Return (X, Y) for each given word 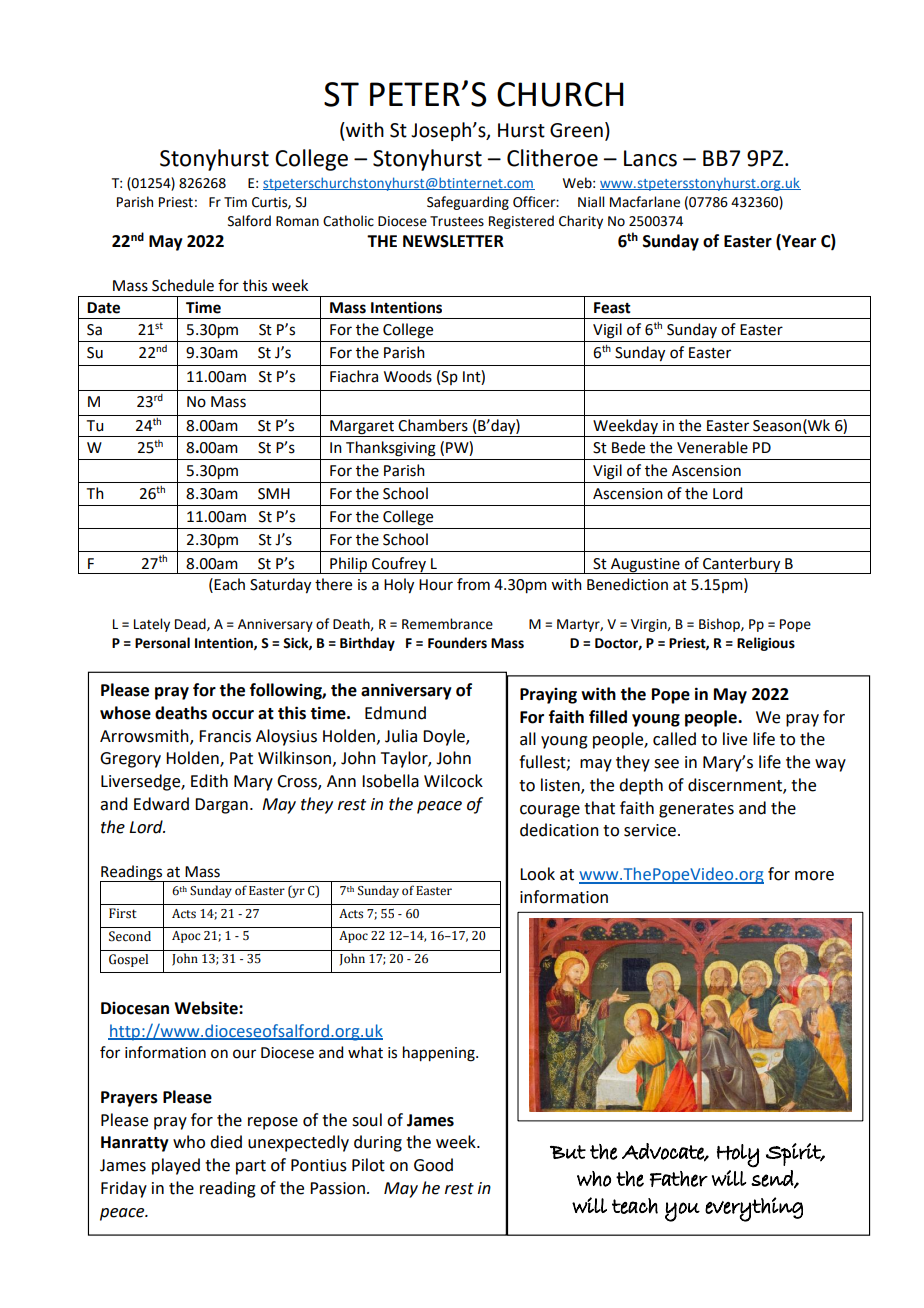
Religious (766, 644)
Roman (297, 221)
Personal (162, 643)
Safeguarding (468, 203)
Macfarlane (645, 202)
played (176, 1166)
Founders (457, 643)
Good (433, 1165)
